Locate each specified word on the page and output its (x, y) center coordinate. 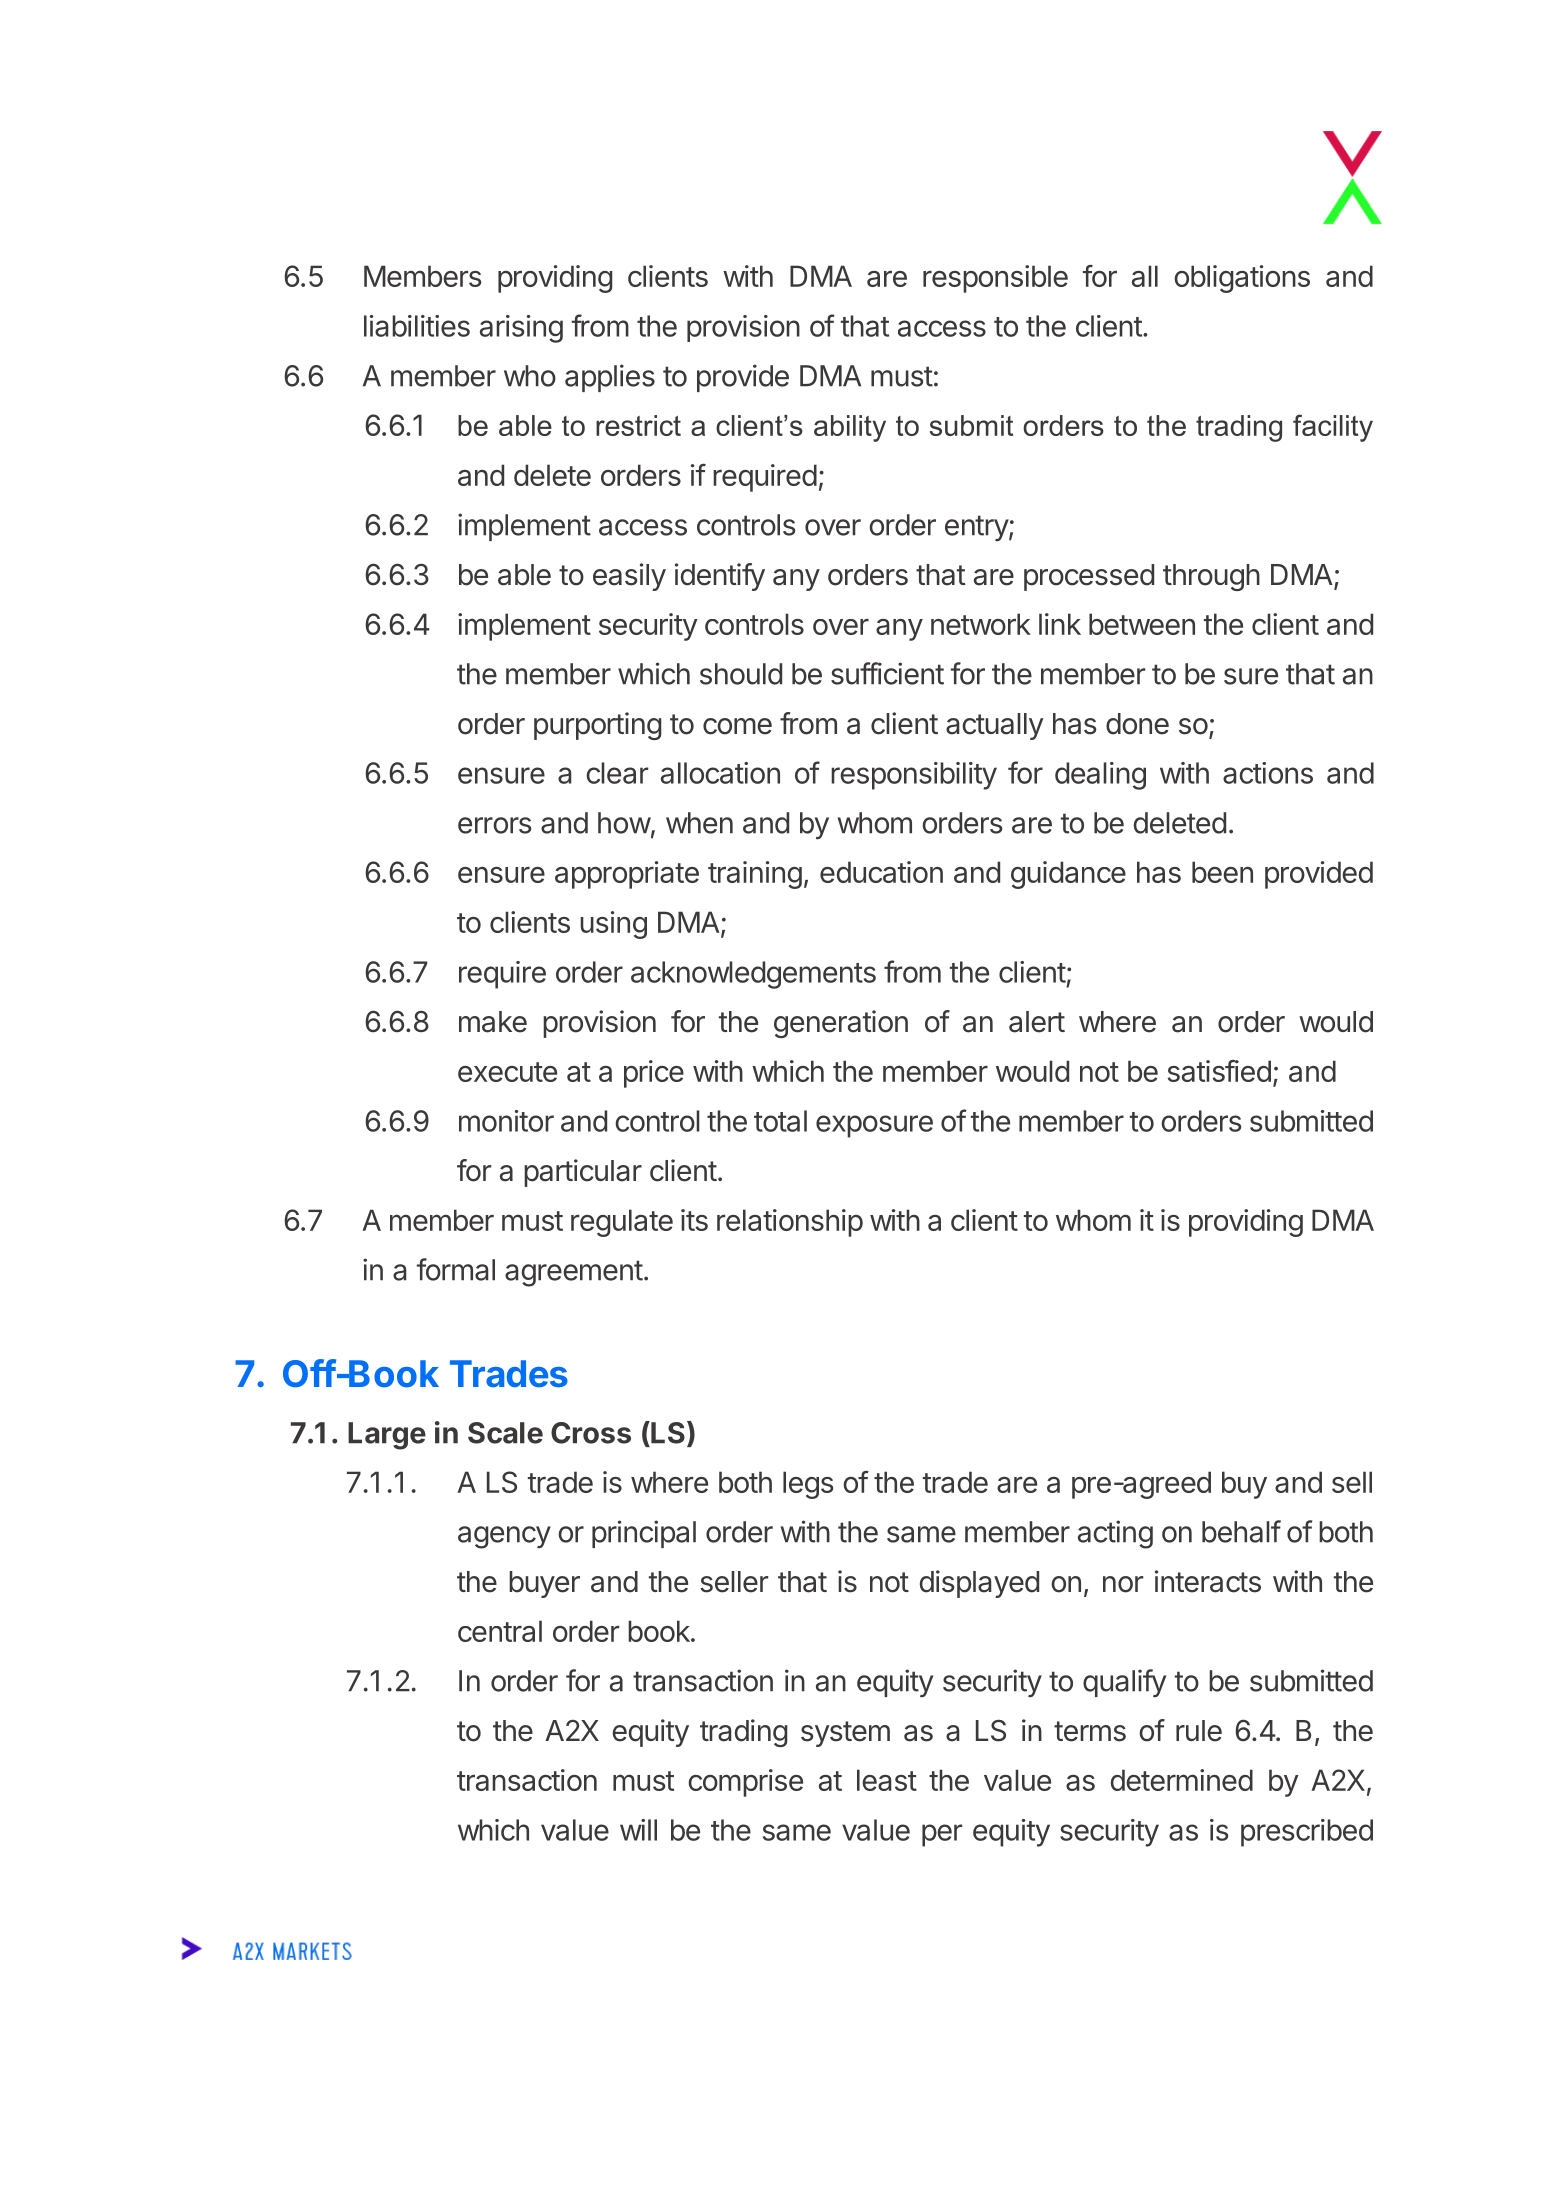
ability (850, 428)
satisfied (1219, 1071)
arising (521, 329)
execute (507, 1072)
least (887, 1780)
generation (841, 1024)
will (638, 1830)
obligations (1242, 279)
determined (1182, 1780)
